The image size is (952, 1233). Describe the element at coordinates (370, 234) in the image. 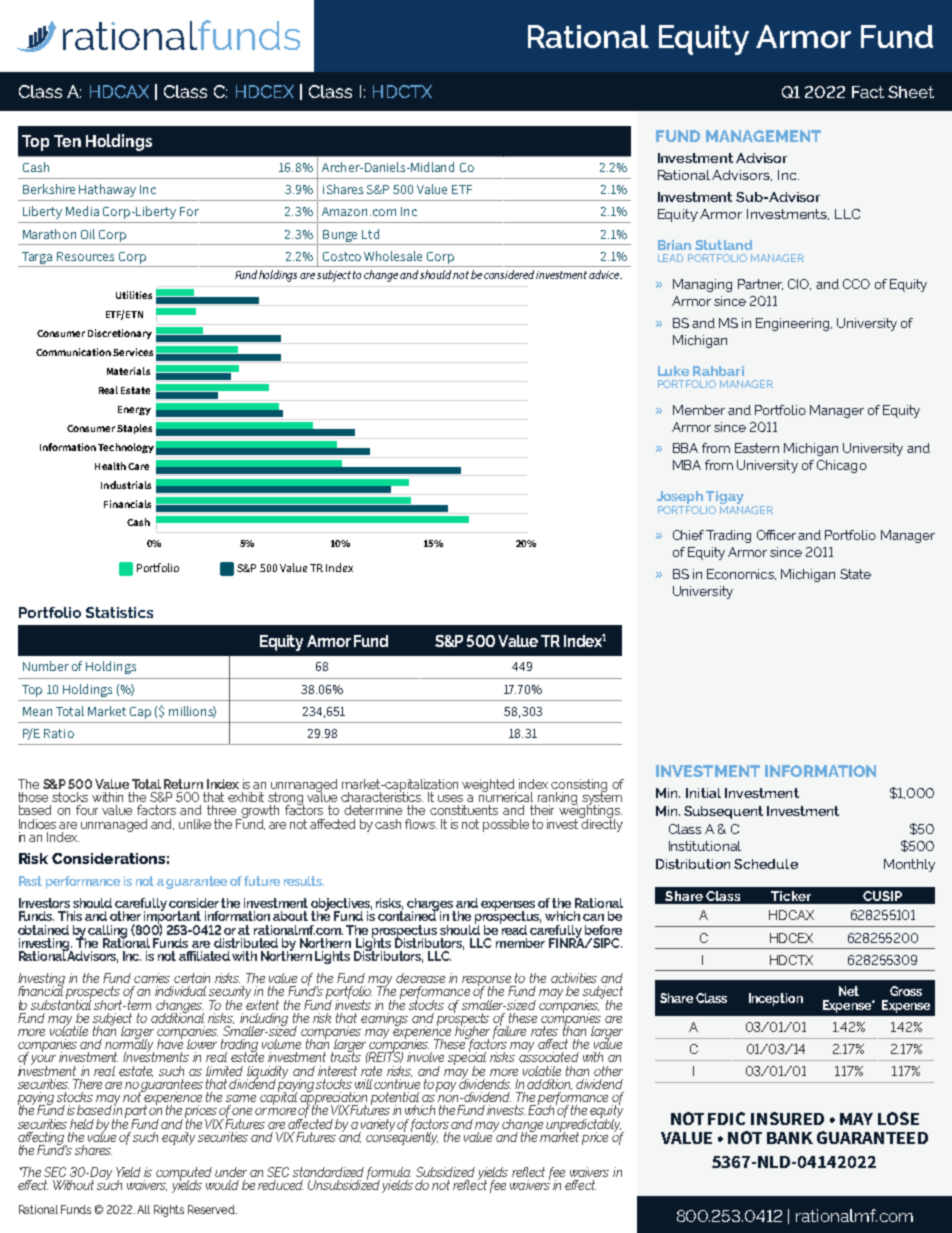

I see `Ltd` at that location.
